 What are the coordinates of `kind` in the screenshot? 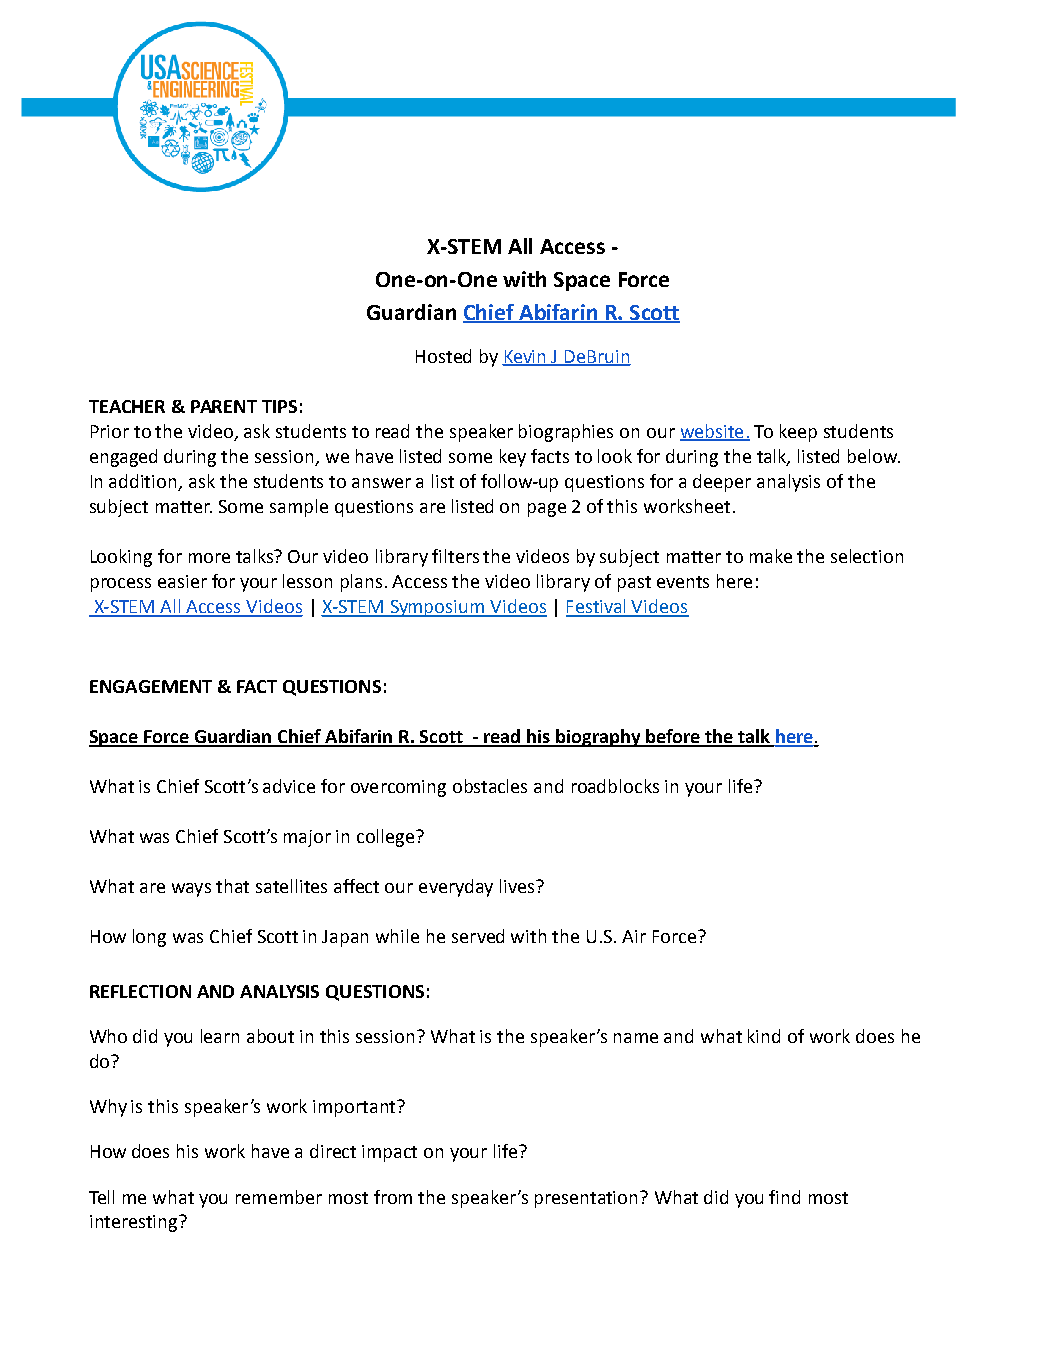 It's located at (764, 1036).
